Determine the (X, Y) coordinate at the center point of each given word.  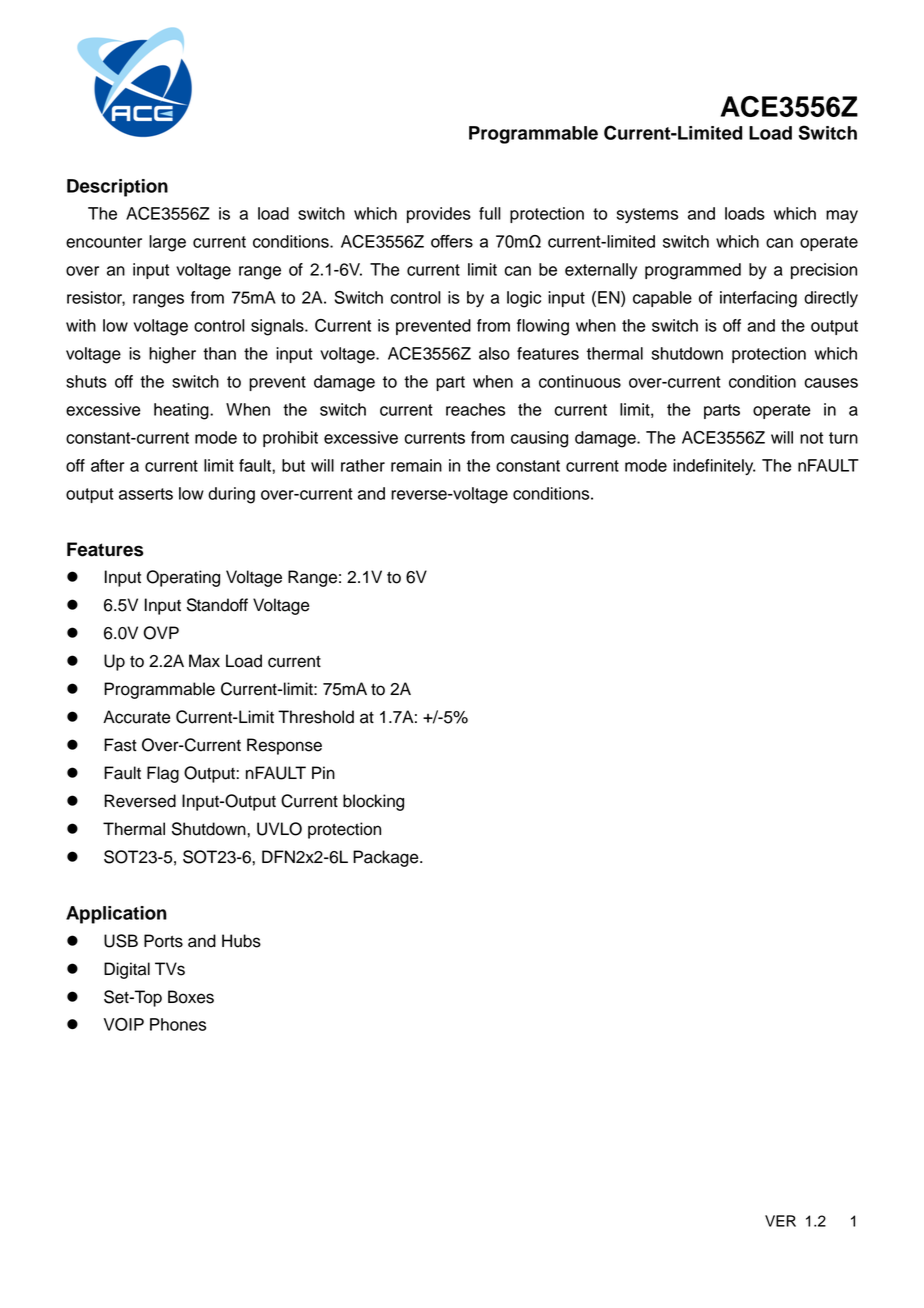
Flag (163, 774)
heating (182, 411)
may (842, 216)
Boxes (191, 997)
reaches (475, 409)
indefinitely (714, 467)
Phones (178, 1024)
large (167, 243)
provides (439, 215)
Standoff (217, 605)
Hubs (241, 941)
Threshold (316, 717)
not (811, 438)
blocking (373, 802)
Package (387, 858)
